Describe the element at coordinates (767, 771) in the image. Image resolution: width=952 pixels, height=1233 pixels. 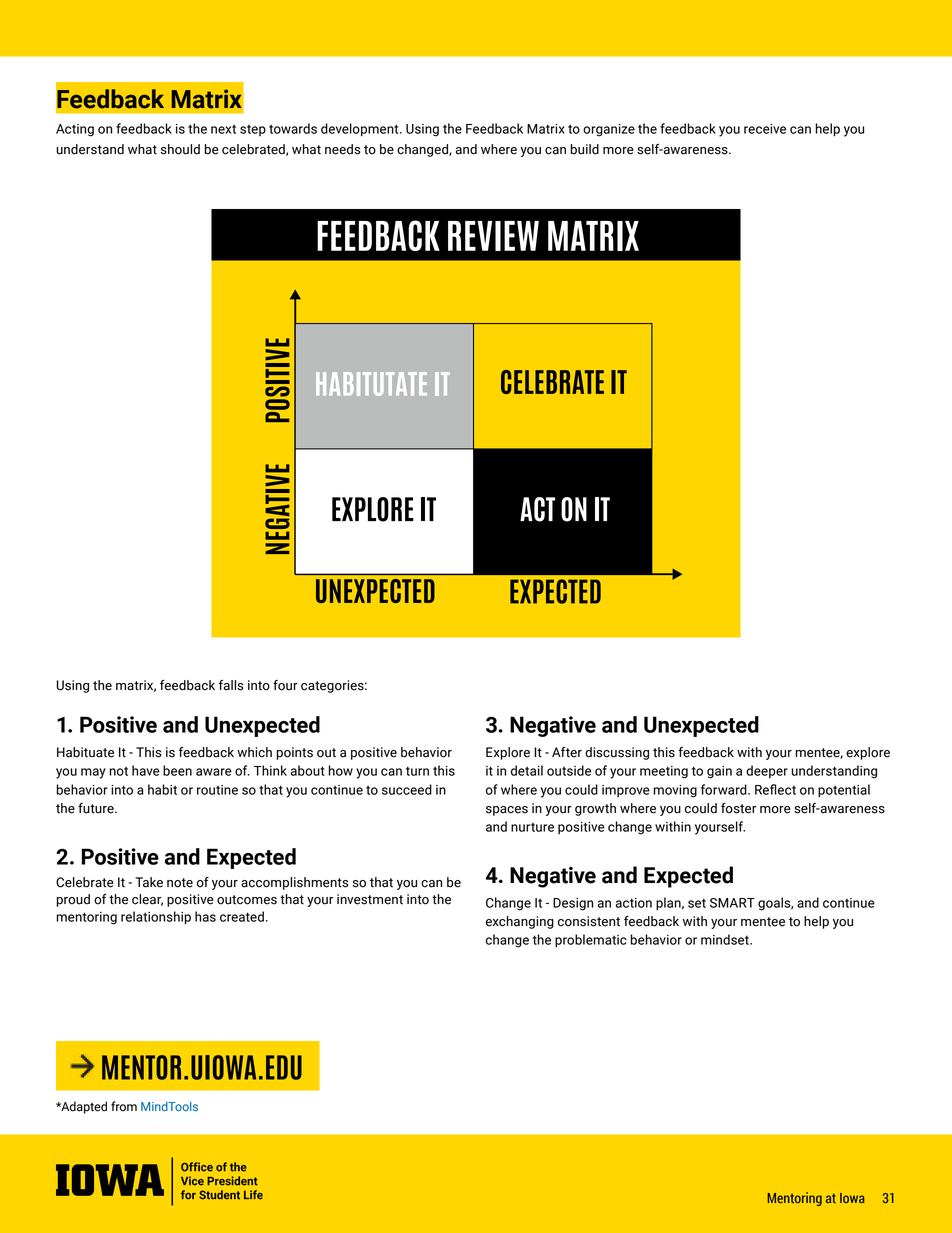
I see `deeper` at that location.
